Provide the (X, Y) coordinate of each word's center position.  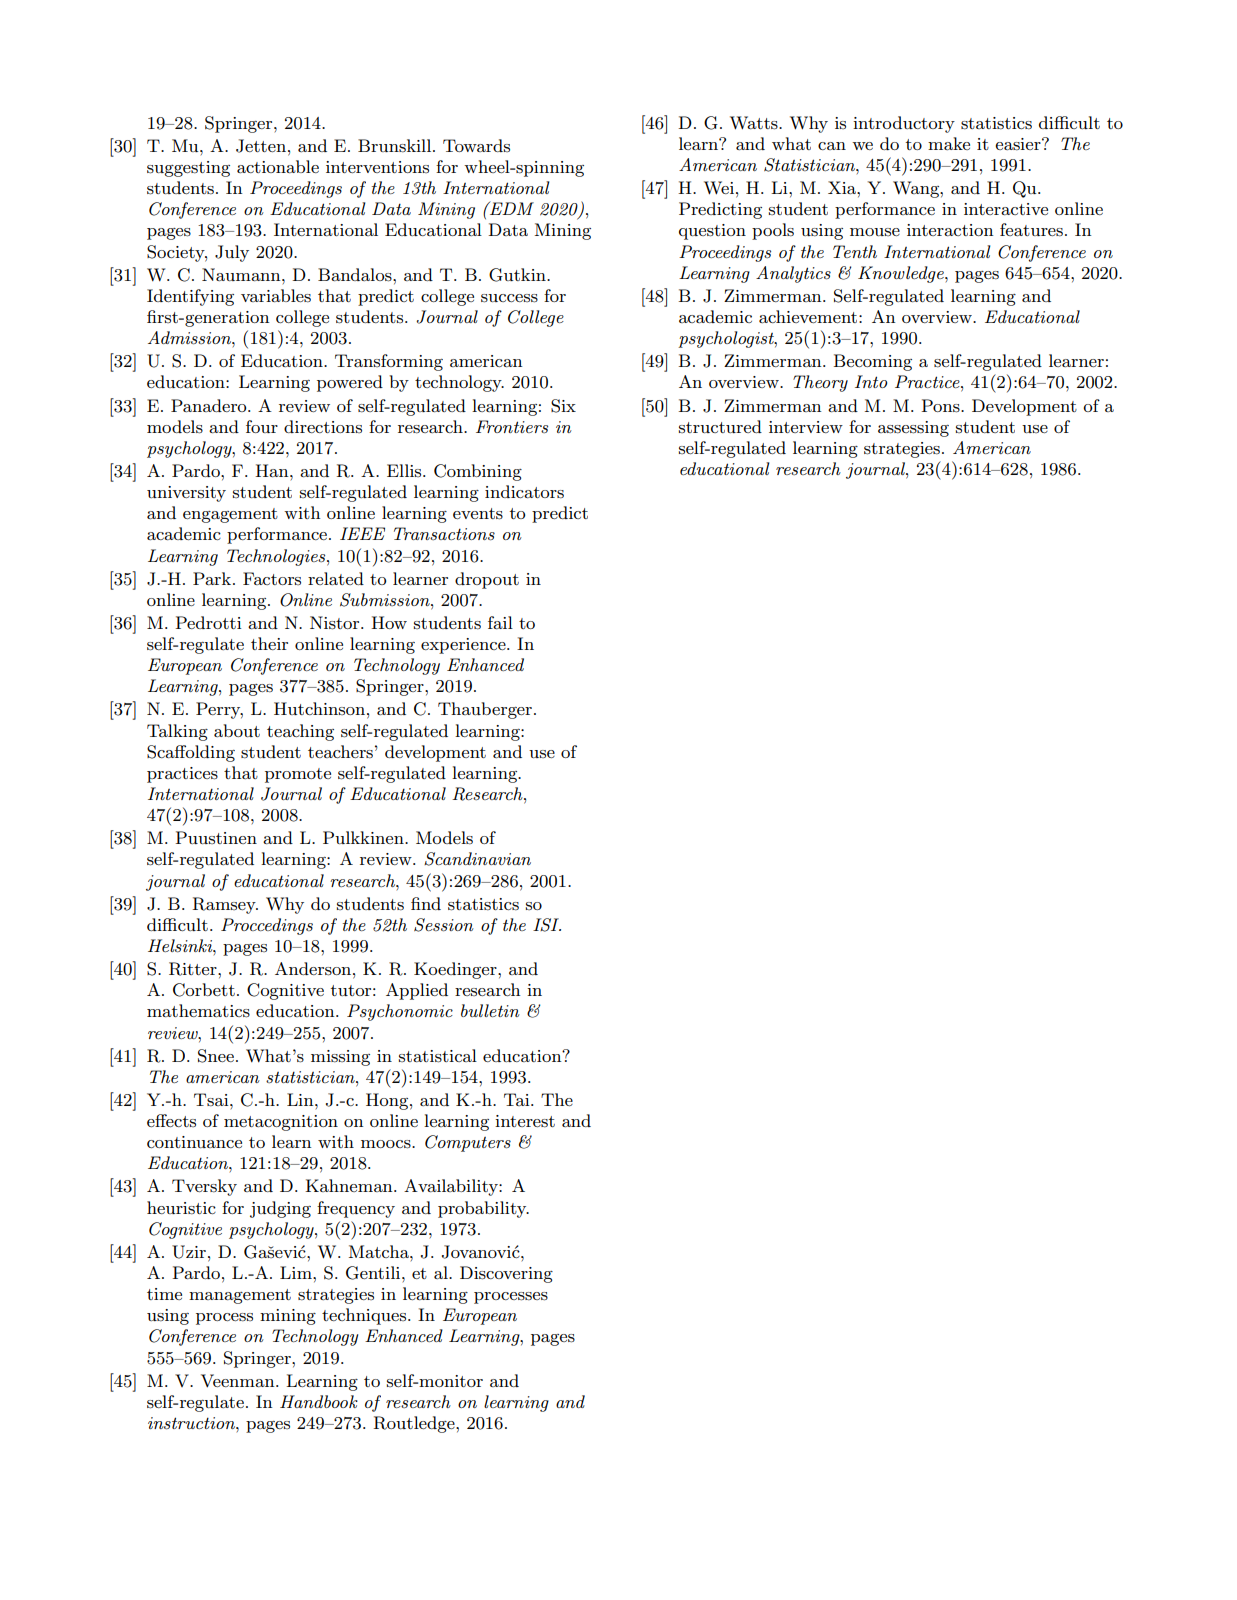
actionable (278, 166)
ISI (547, 925)
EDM (511, 208)
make (949, 143)
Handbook (319, 1401)
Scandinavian (477, 859)
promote (298, 775)
